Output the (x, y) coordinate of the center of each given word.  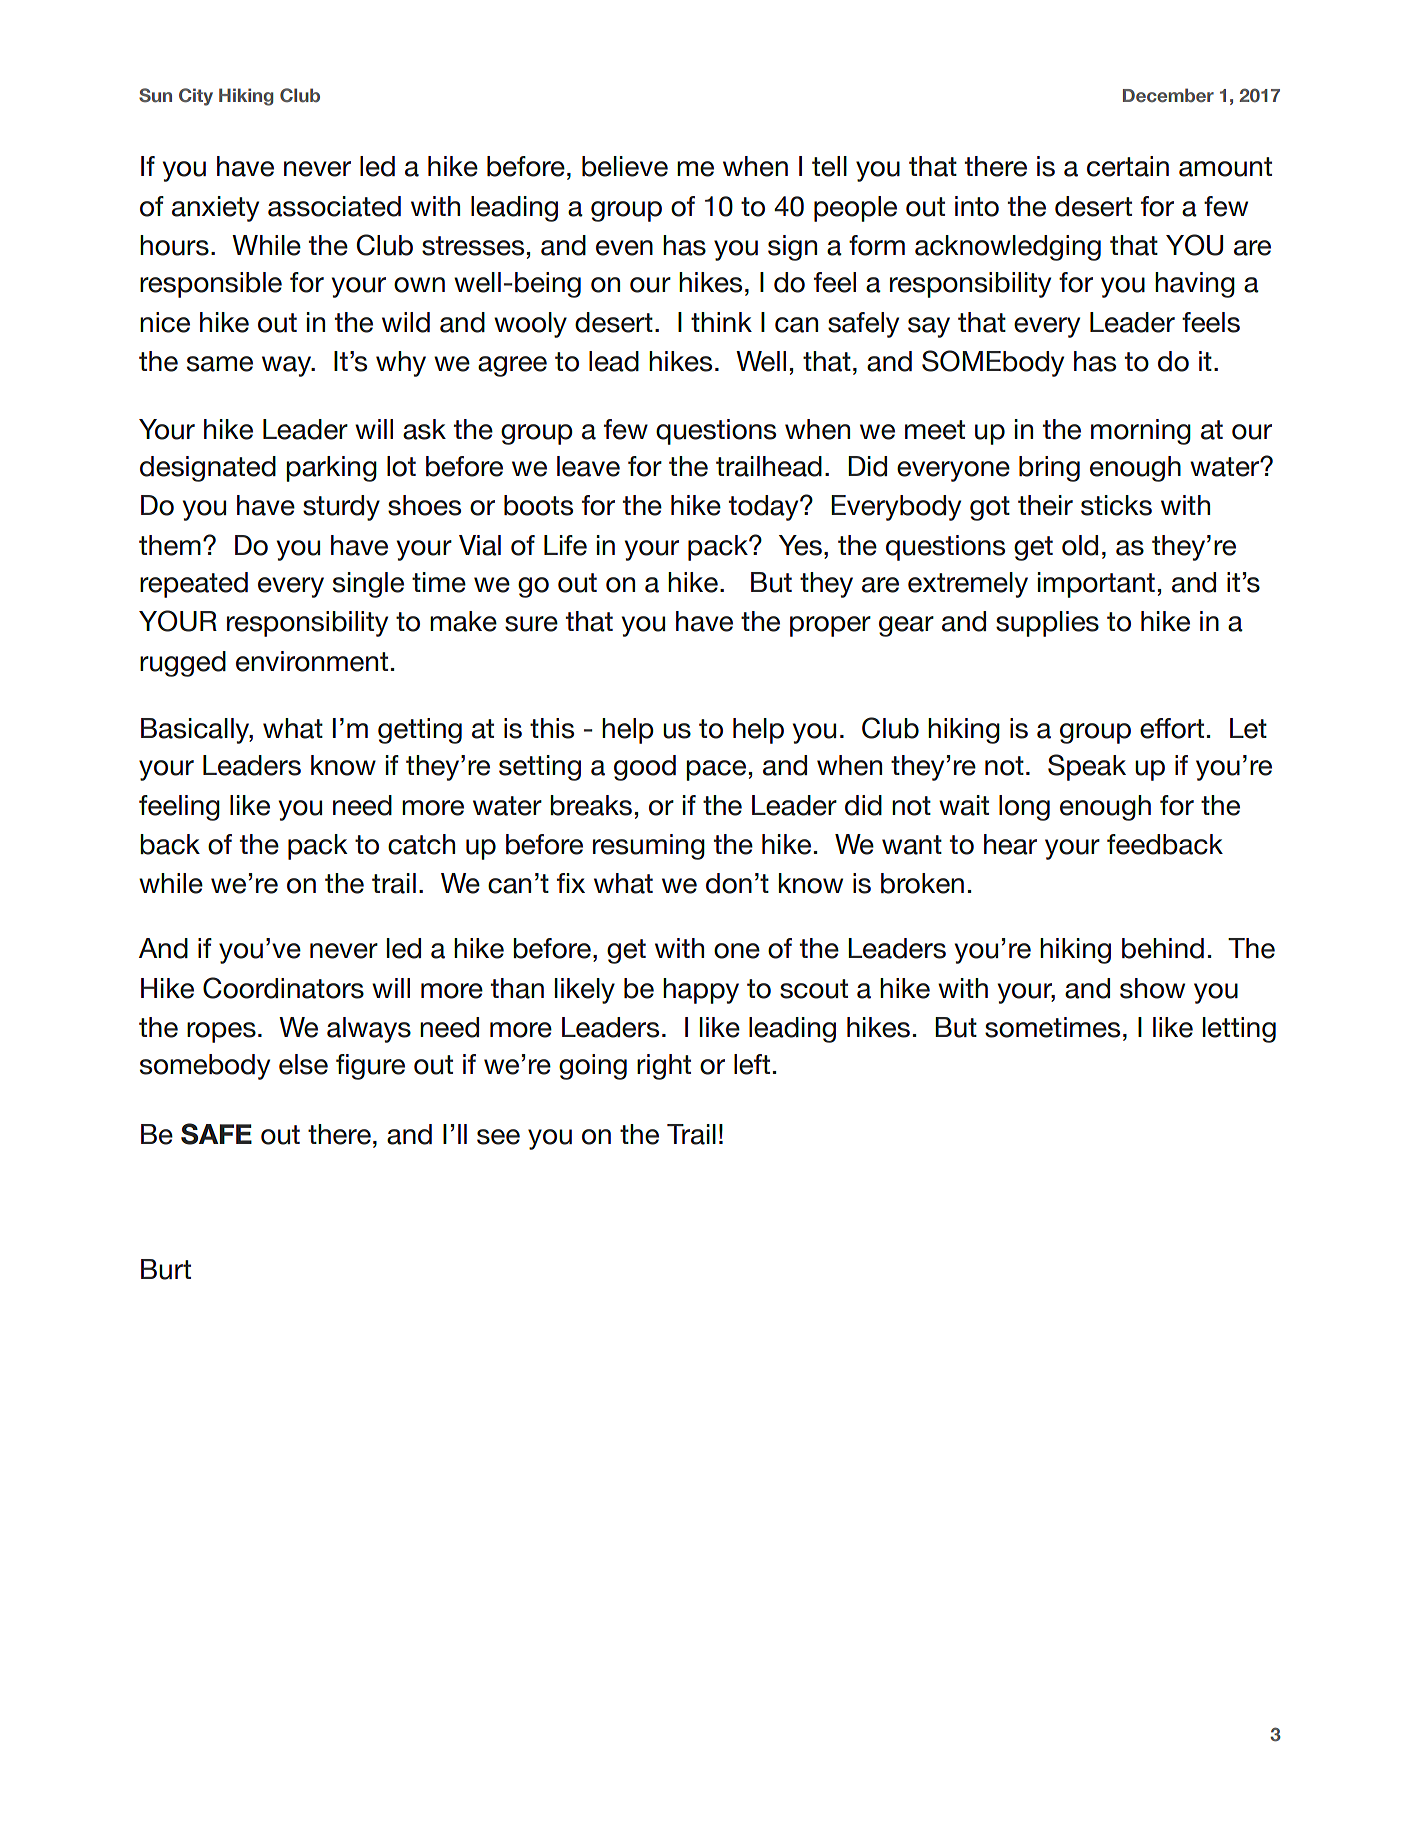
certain (1128, 166)
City (196, 97)
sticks (1116, 505)
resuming (649, 847)
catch (421, 844)
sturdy (341, 508)
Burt (166, 1269)
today (765, 508)
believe (625, 166)
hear (1010, 844)
